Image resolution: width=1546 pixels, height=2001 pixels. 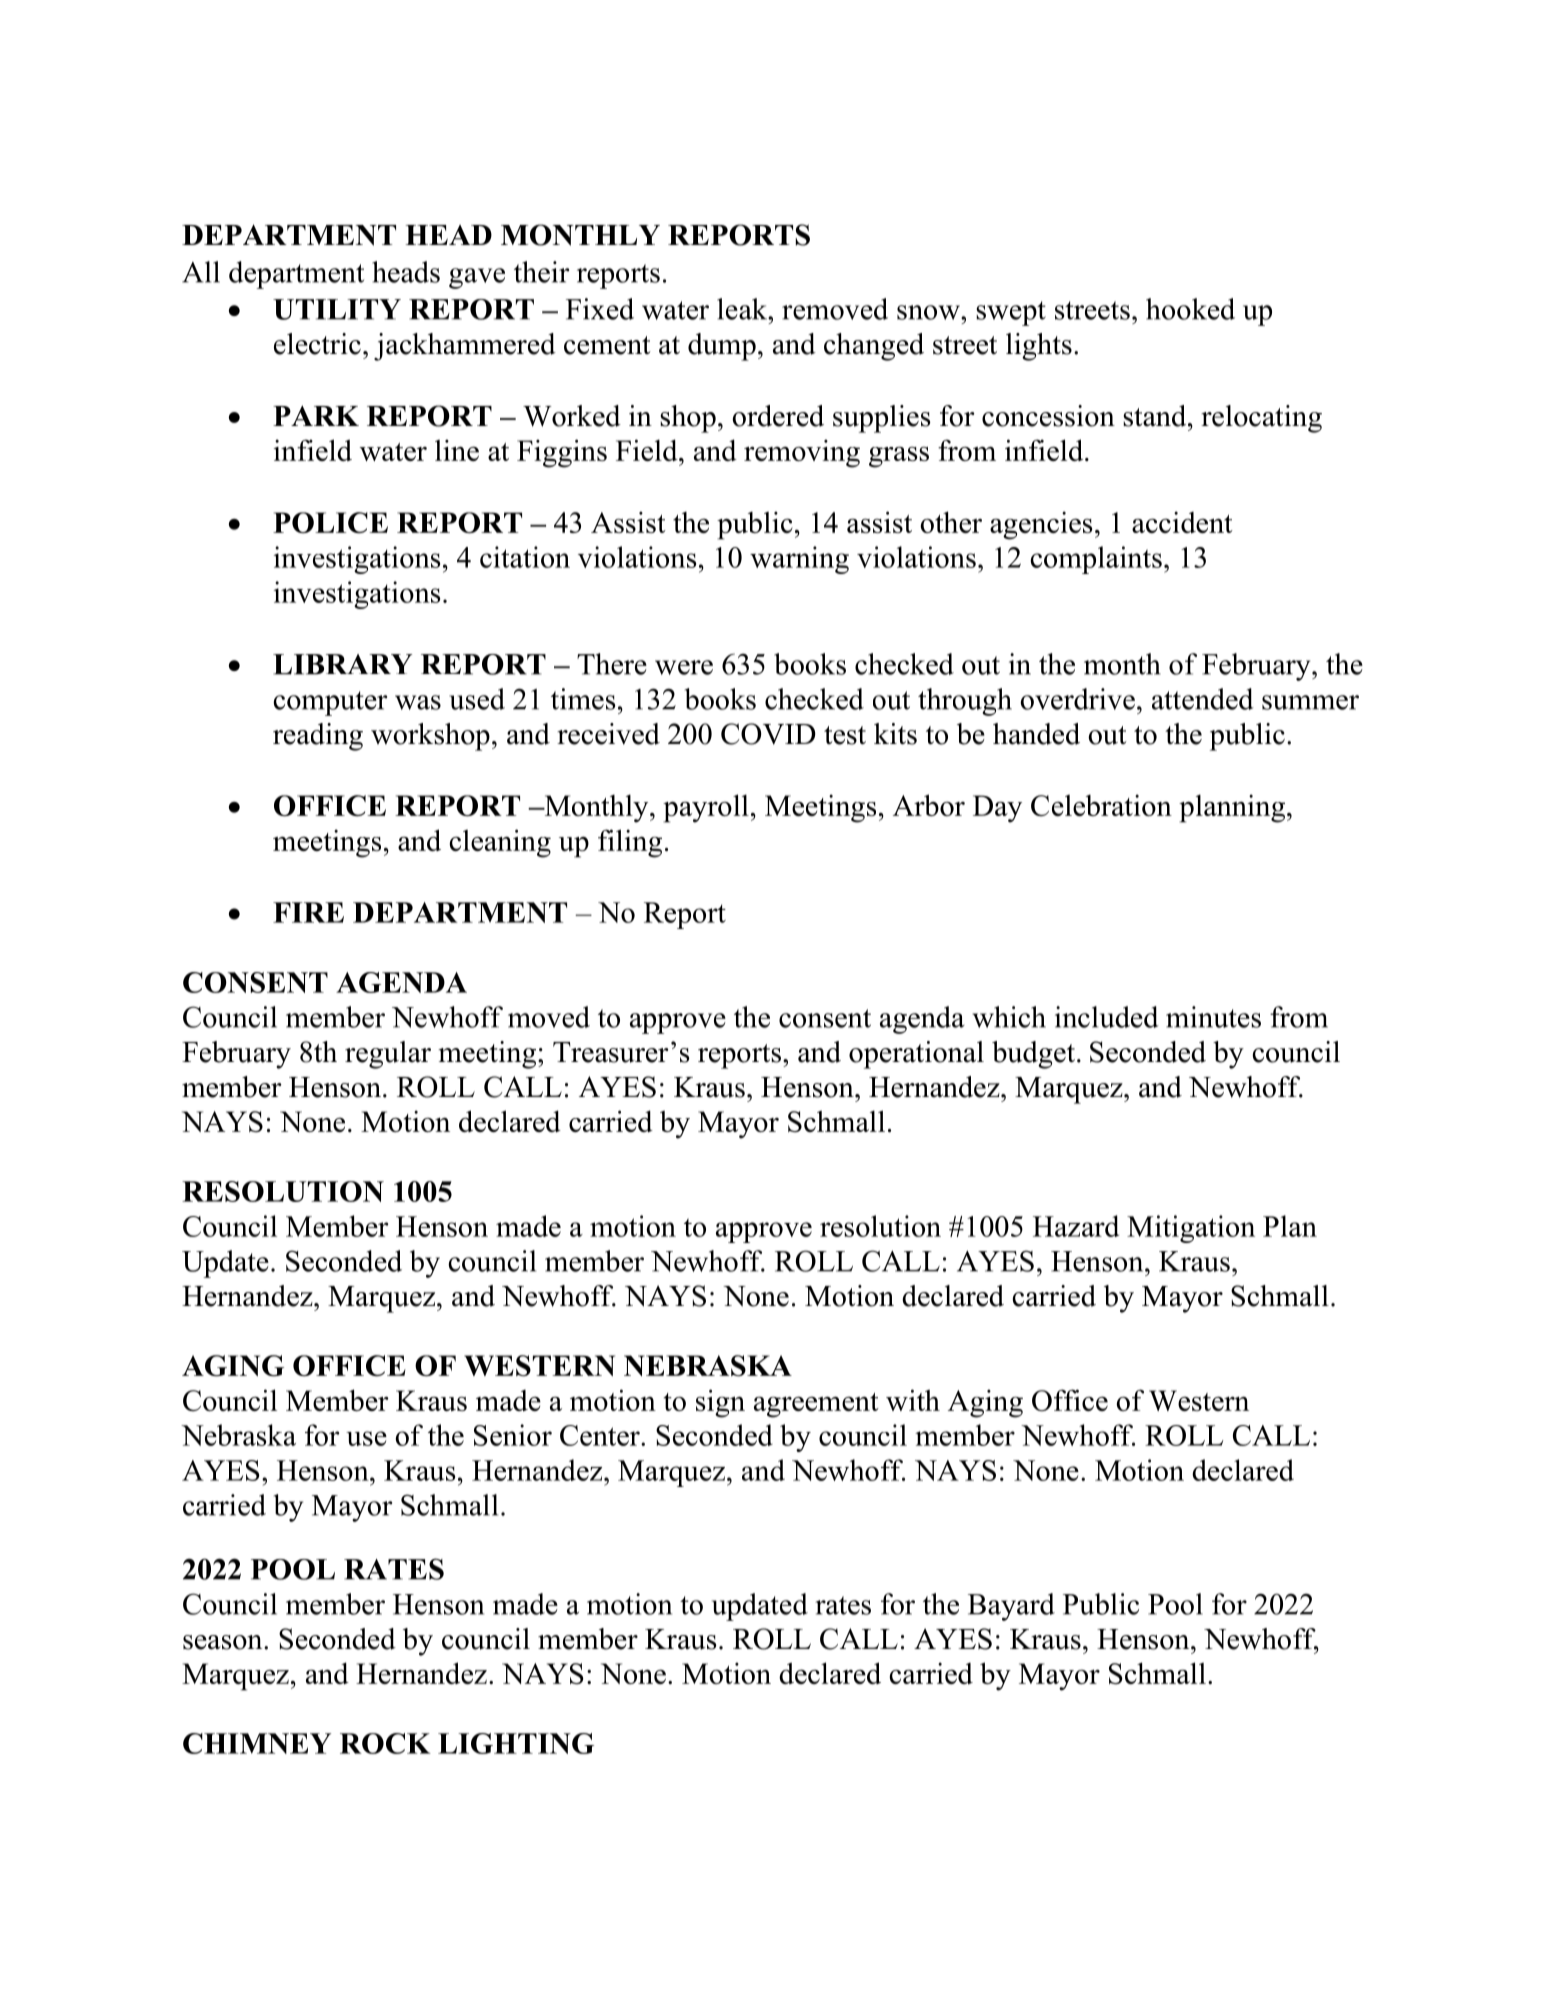 I want to click on dump, so click(x=722, y=347).
